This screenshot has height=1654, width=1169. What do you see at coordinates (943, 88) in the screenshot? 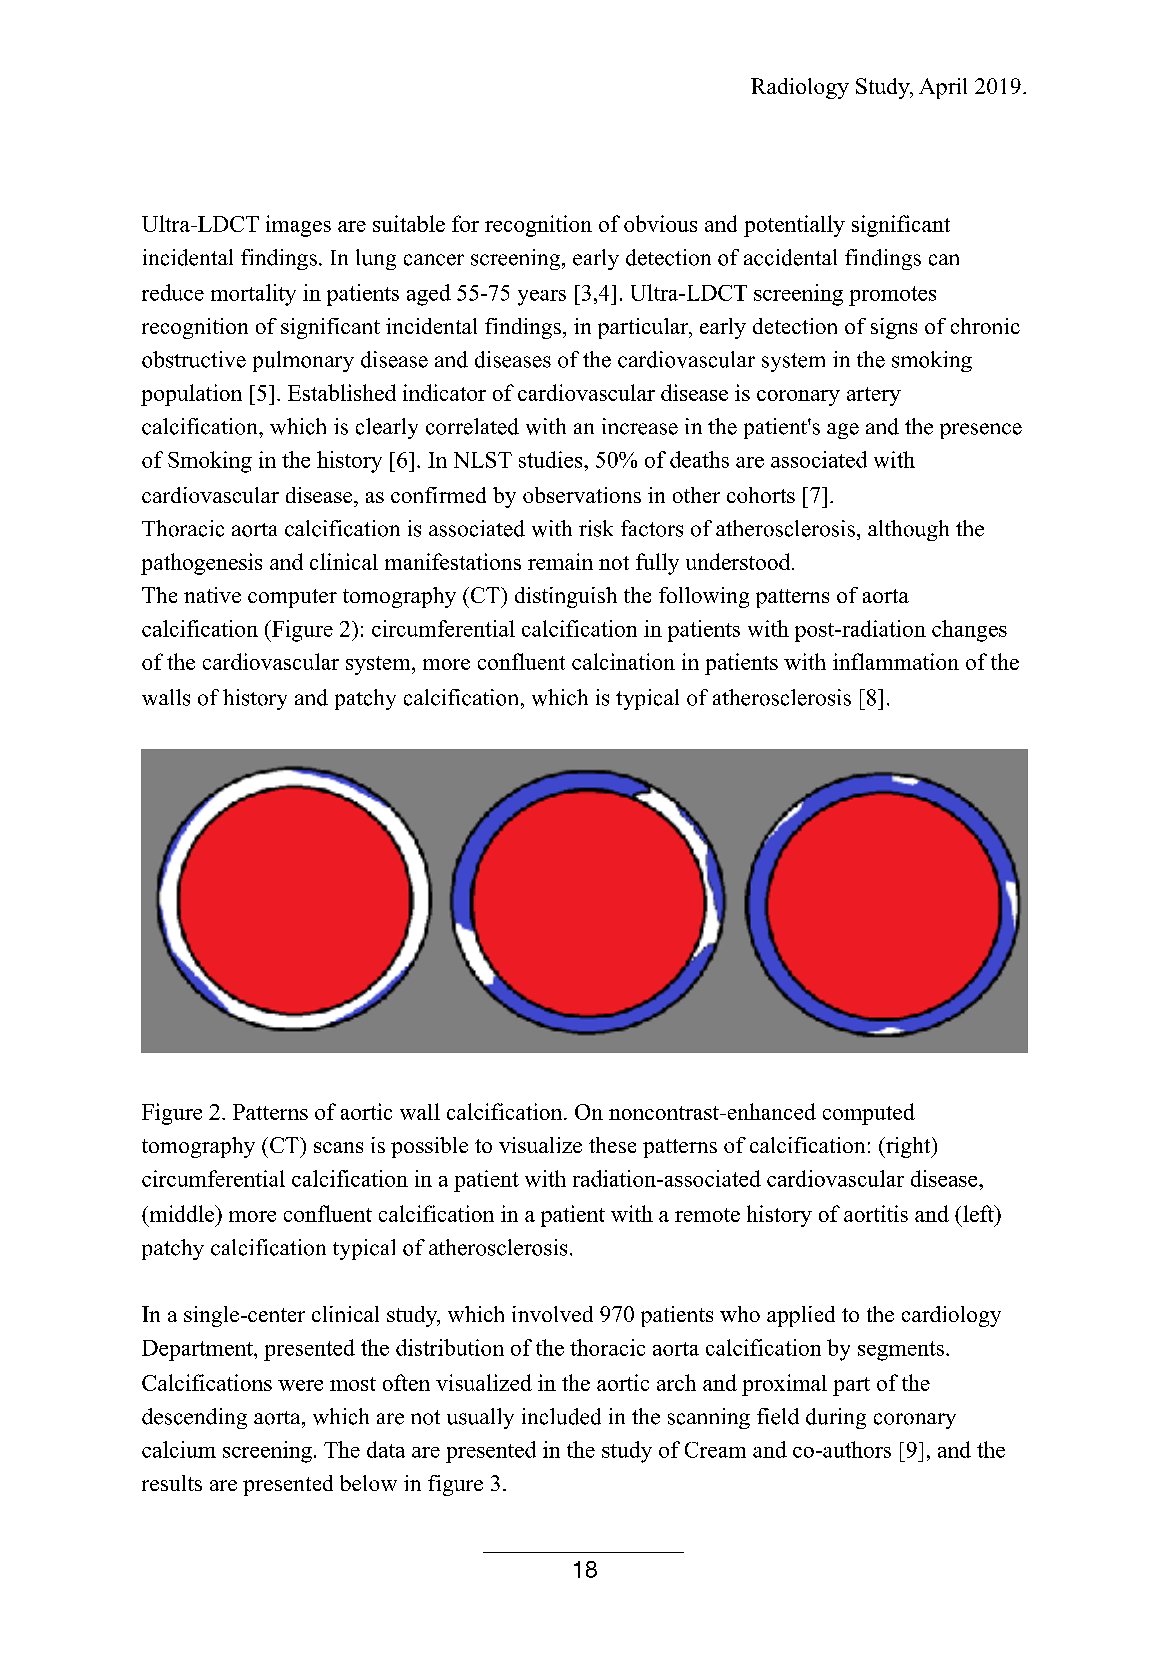
I see `April` at bounding box center [943, 88].
